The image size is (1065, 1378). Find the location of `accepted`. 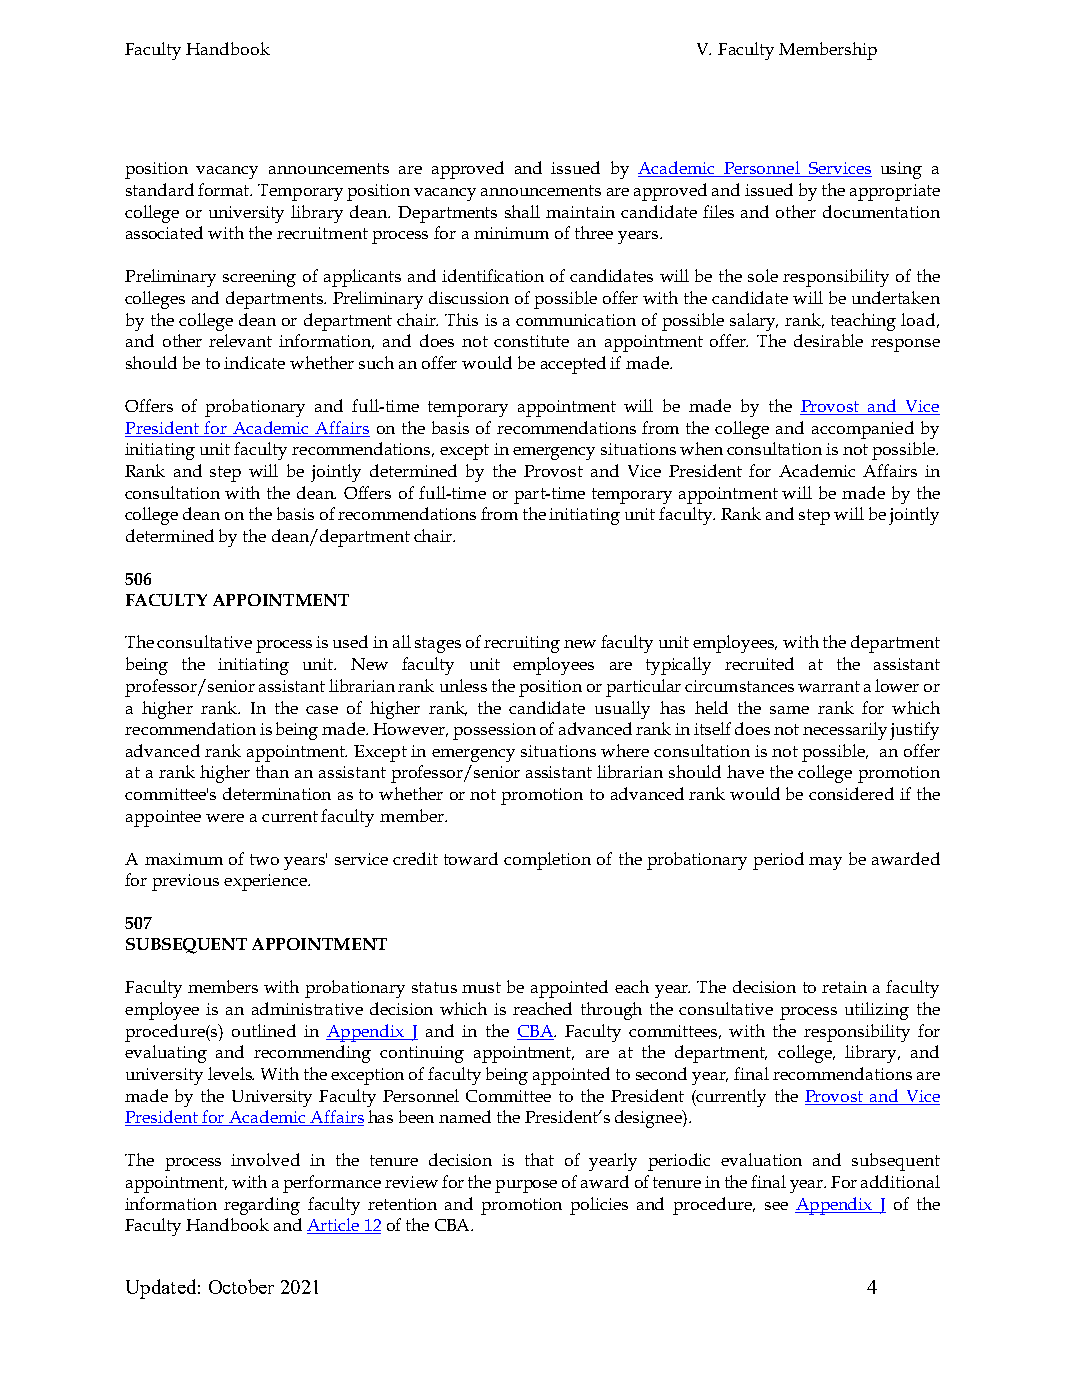

accepted is located at coordinates (573, 365).
